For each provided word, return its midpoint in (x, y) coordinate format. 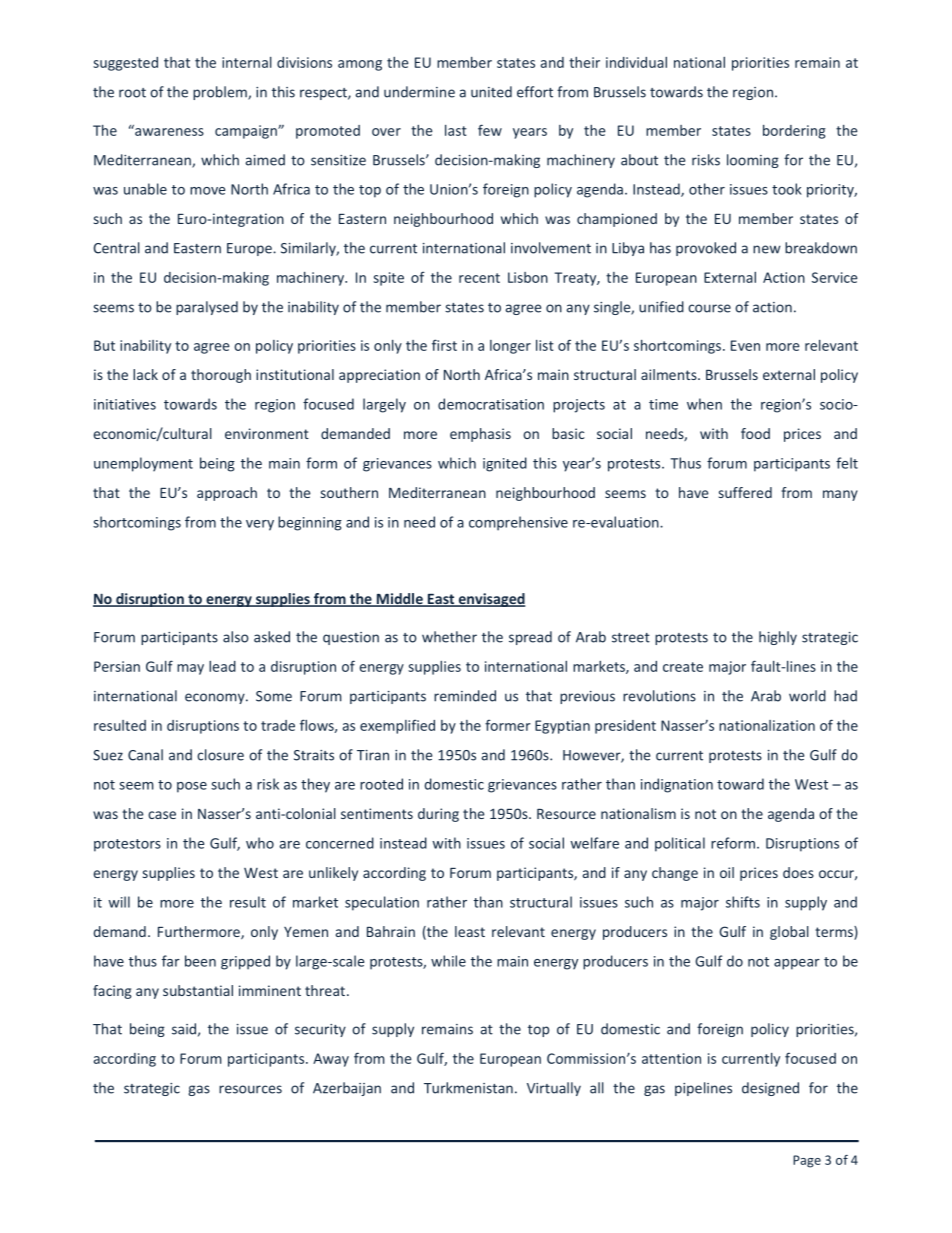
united (491, 92)
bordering (794, 132)
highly (778, 638)
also (236, 637)
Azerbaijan (347, 1089)
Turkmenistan (468, 1088)
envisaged (490, 600)
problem (221, 93)
